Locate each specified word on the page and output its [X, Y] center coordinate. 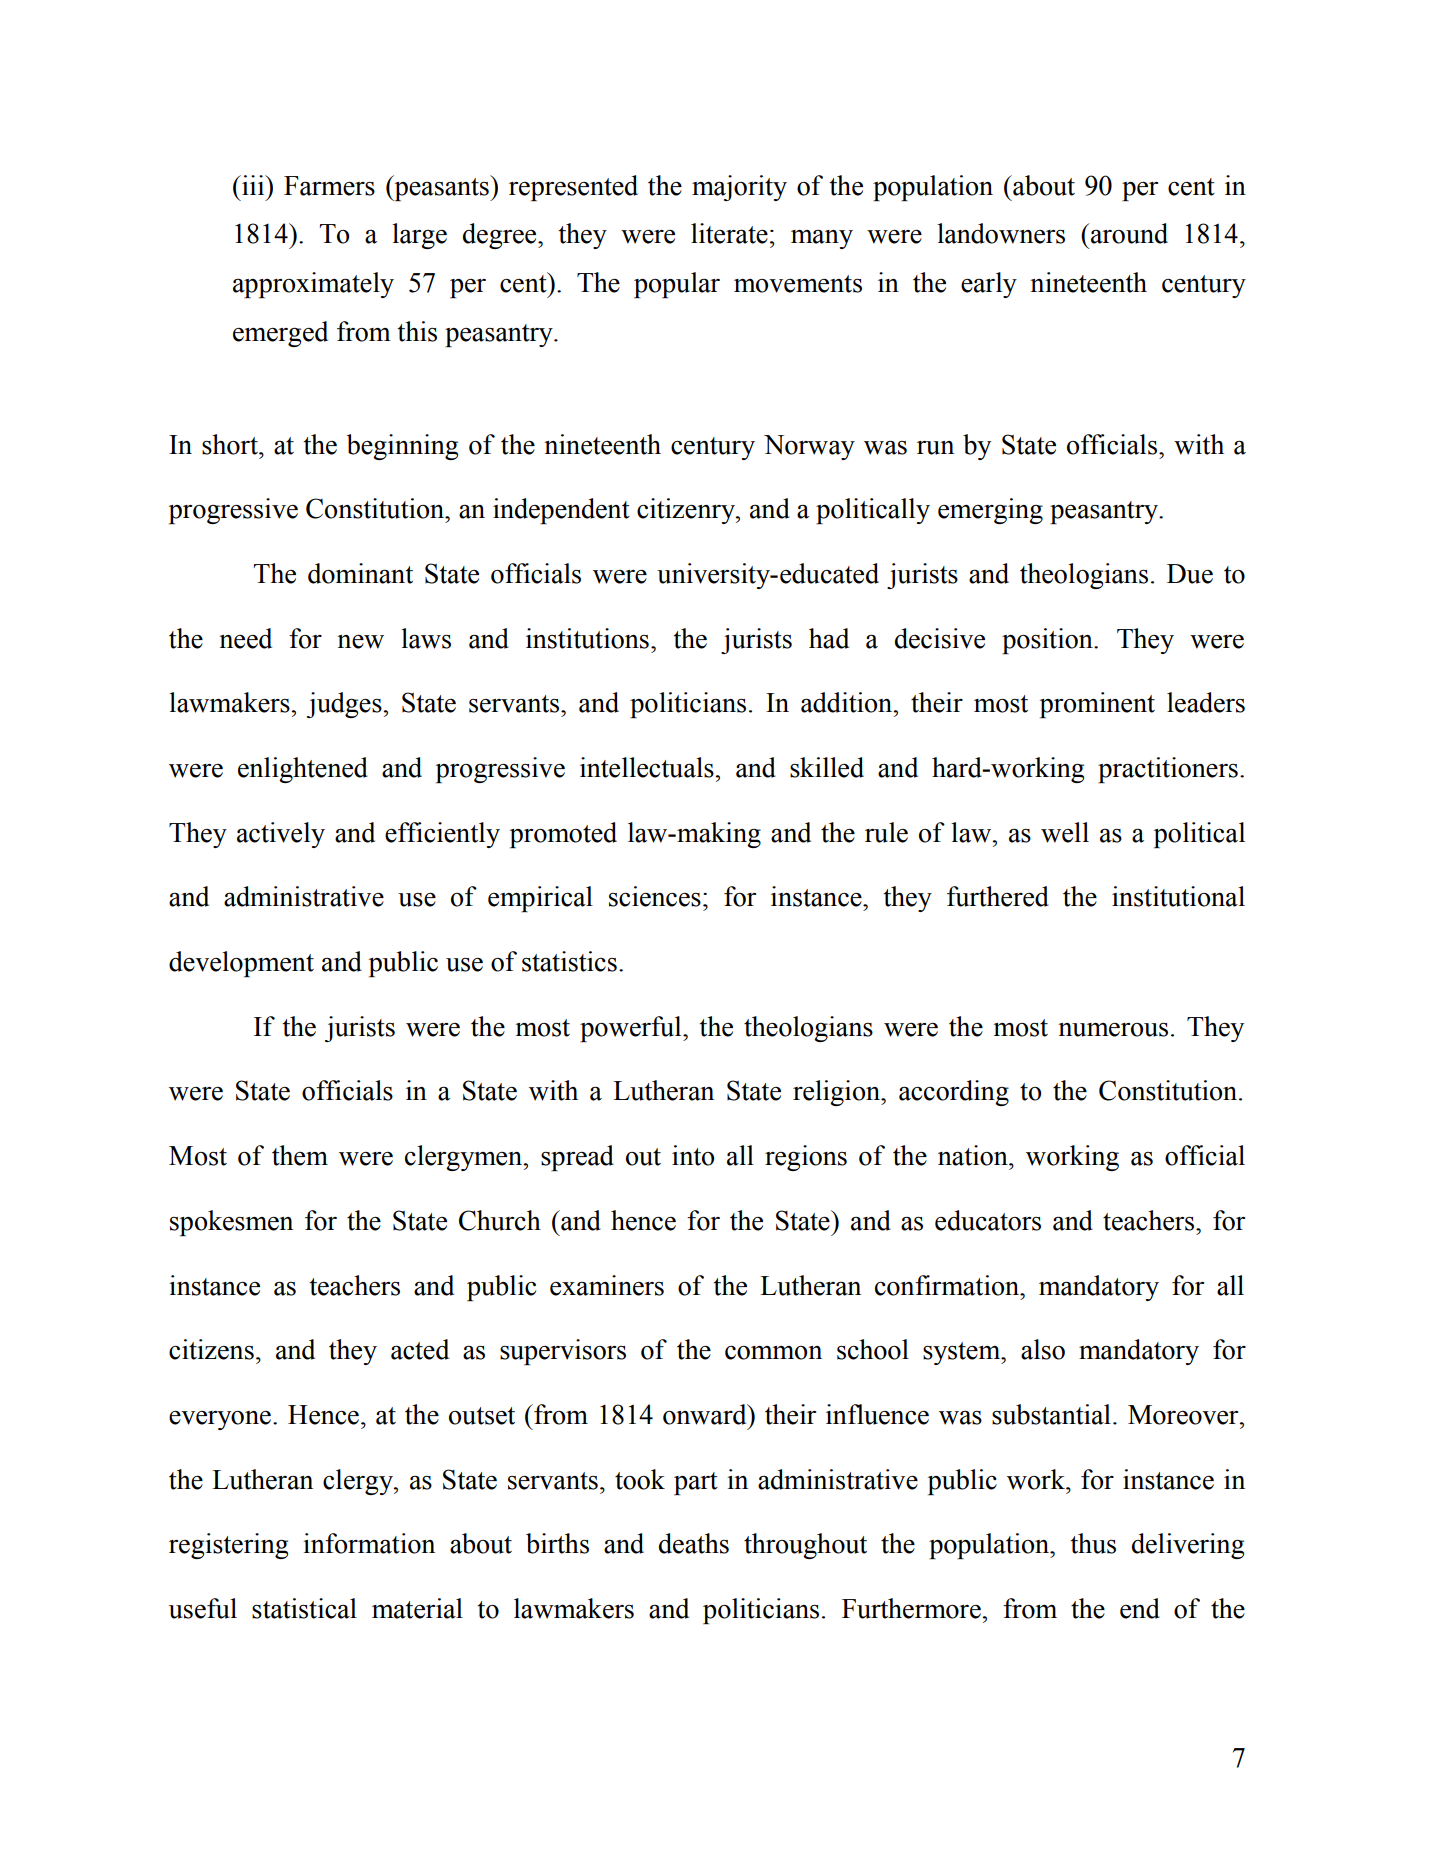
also [1043, 1349]
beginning [402, 447]
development [241, 964]
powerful [632, 1029]
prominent [1097, 705]
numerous [1113, 1030]
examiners [607, 1285]
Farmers [329, 186]
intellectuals [648, 767]
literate [729, 233]
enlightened [303, 770]
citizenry [687, 511]
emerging [990, 511]
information [369, 1543]
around [1128, 233]
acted [420, 1349]
